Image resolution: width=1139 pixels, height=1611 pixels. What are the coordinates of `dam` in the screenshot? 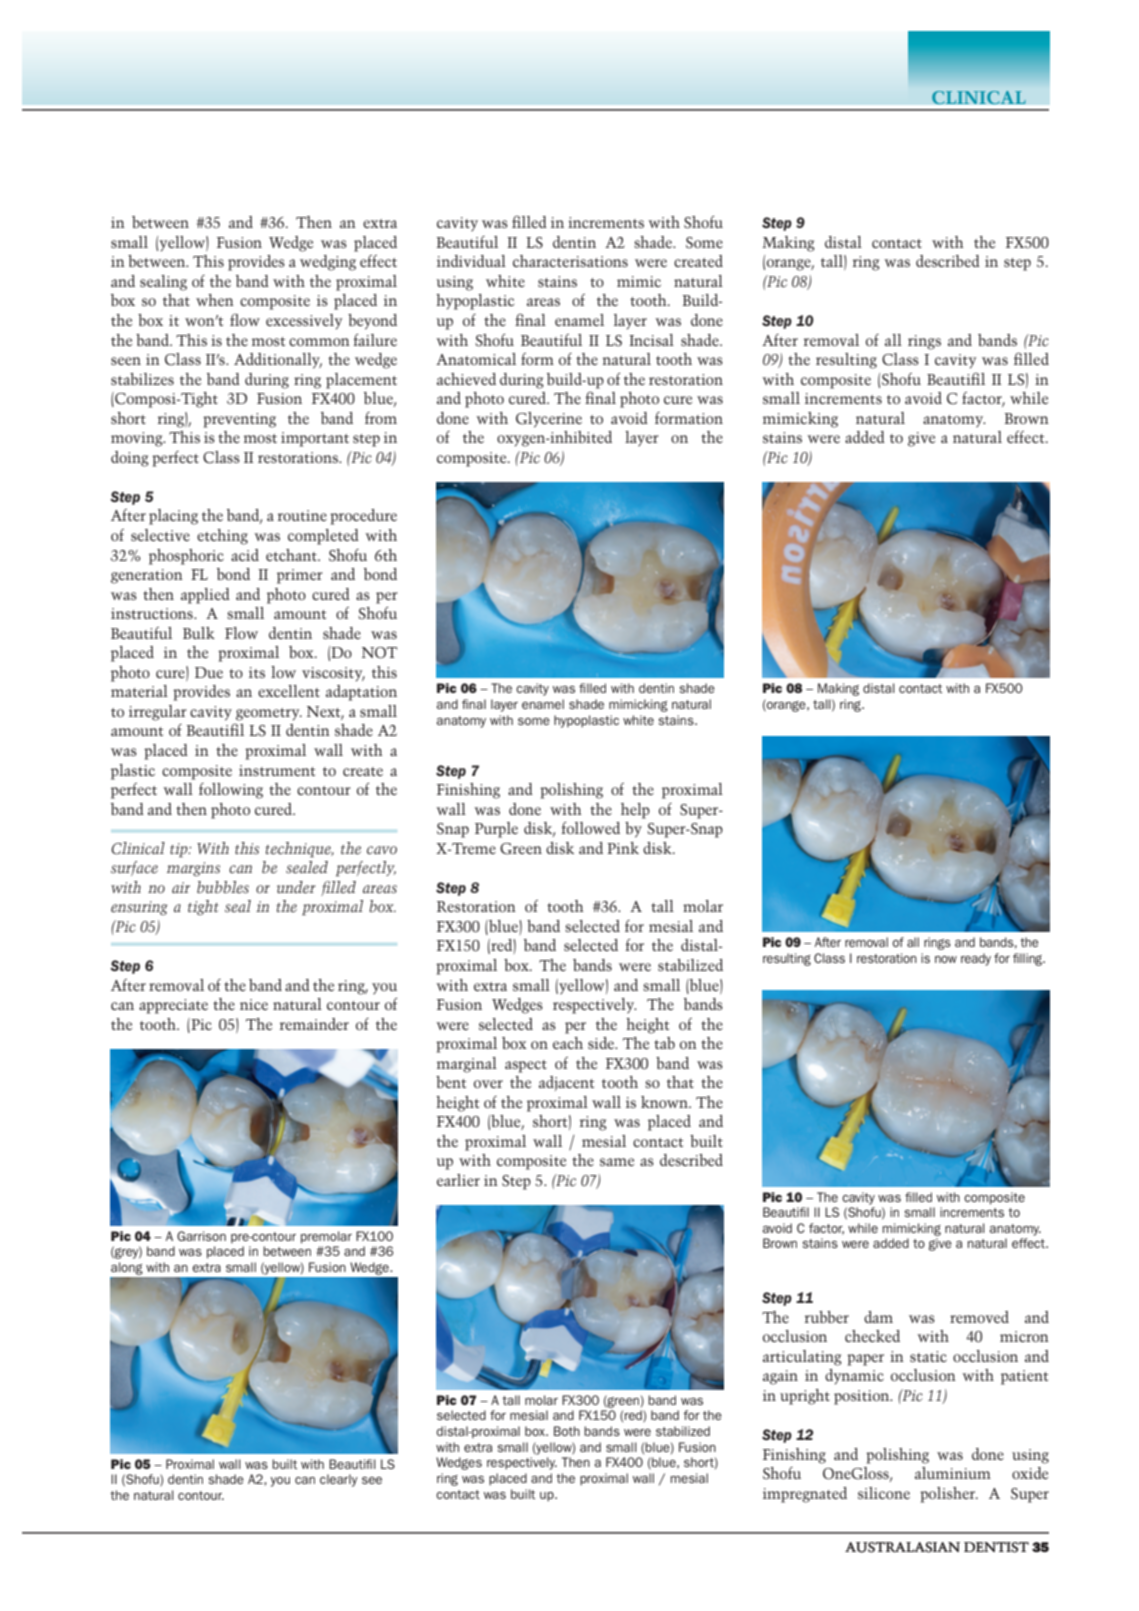 It's located at (878, 1317).
